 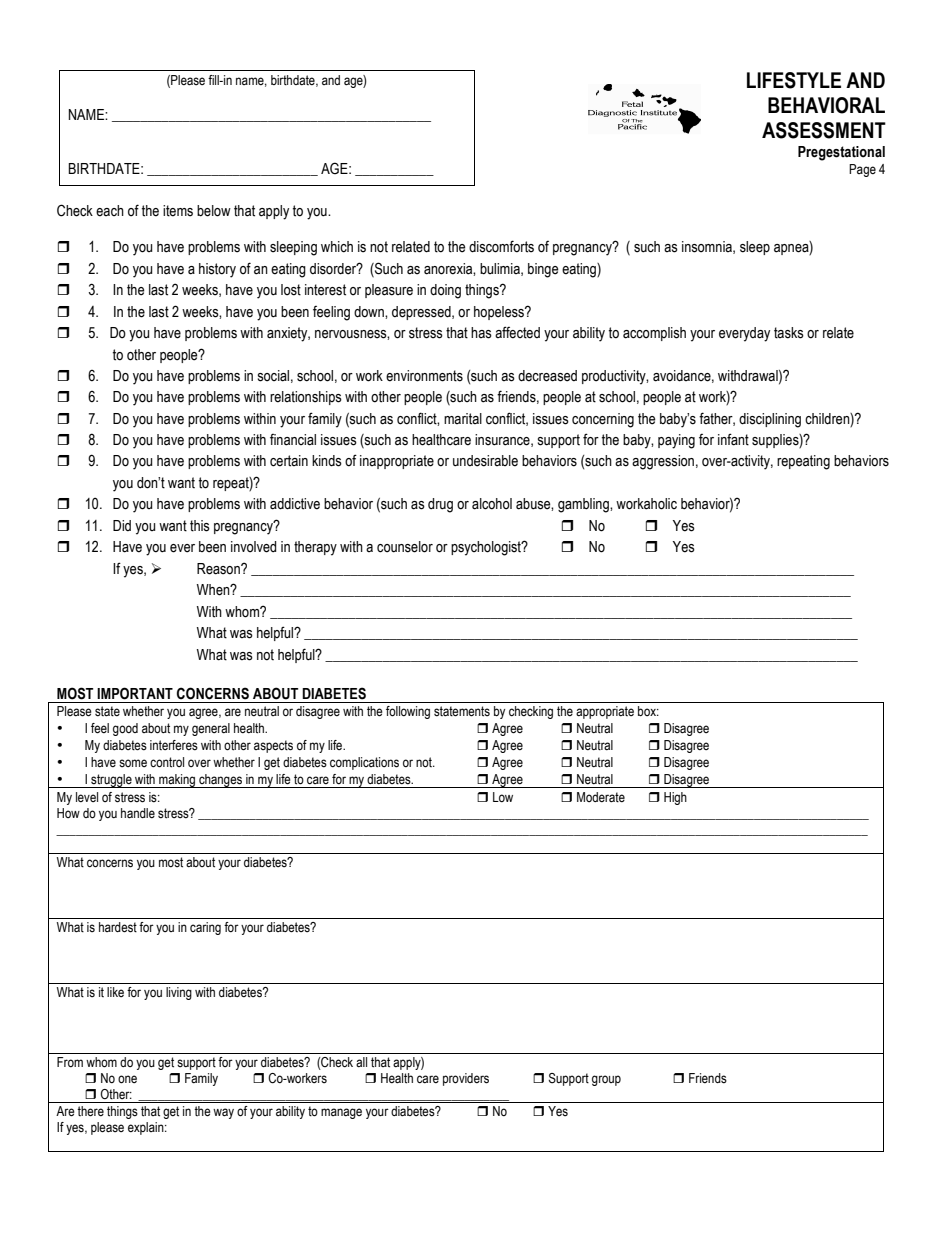 What do you see at coordinates (485, 461) in the document?
I see `undesirable` at bounding box center [485, 461].
